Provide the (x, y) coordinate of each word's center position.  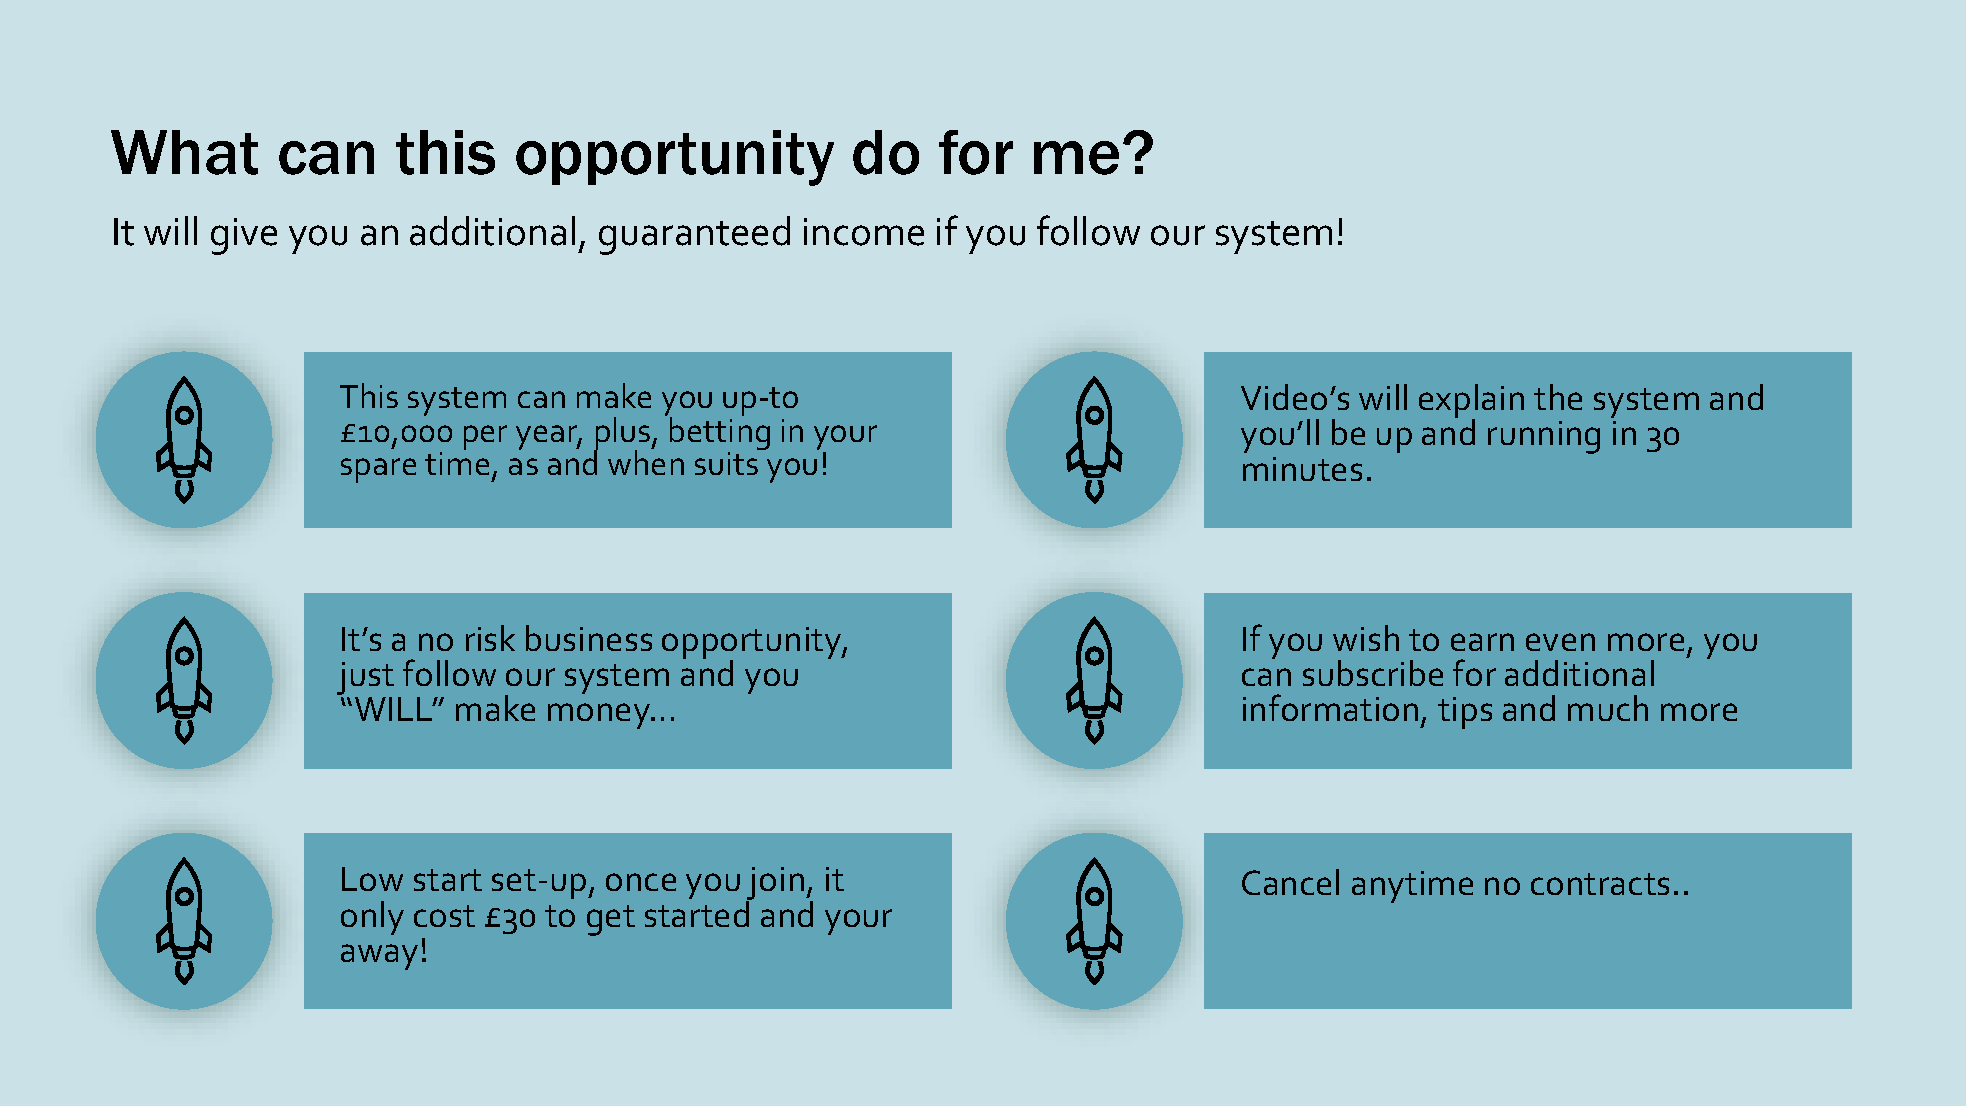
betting (720, 434)
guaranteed (694, 235)
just (365, 680)
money (600, 716)
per (485, 437)
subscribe (1373, 673)
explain (1471, 402)
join (775, 885)
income (864, 232)
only (372, 918)
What (184, 152)
